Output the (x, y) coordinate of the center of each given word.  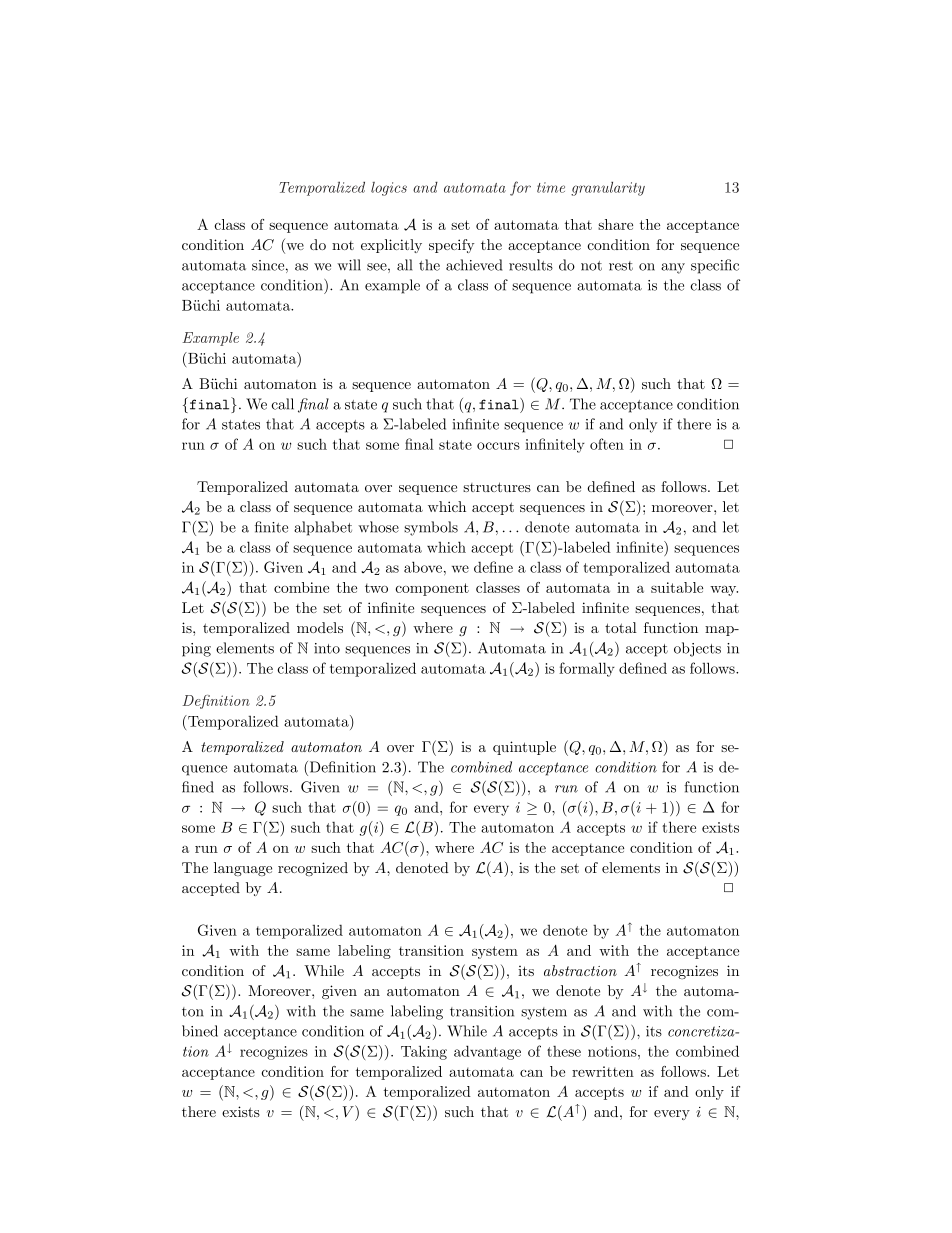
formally (587, 669)
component (432, 589)
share (615, 224)
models (320, 627)
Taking (424, 1052)
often (607, 444)
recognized (313, 869)
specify (451, 246)
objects (697, 649)
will (349, 265)
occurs (498, 446)
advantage (487, 1052)
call (283, 404)
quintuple (524, 748)
